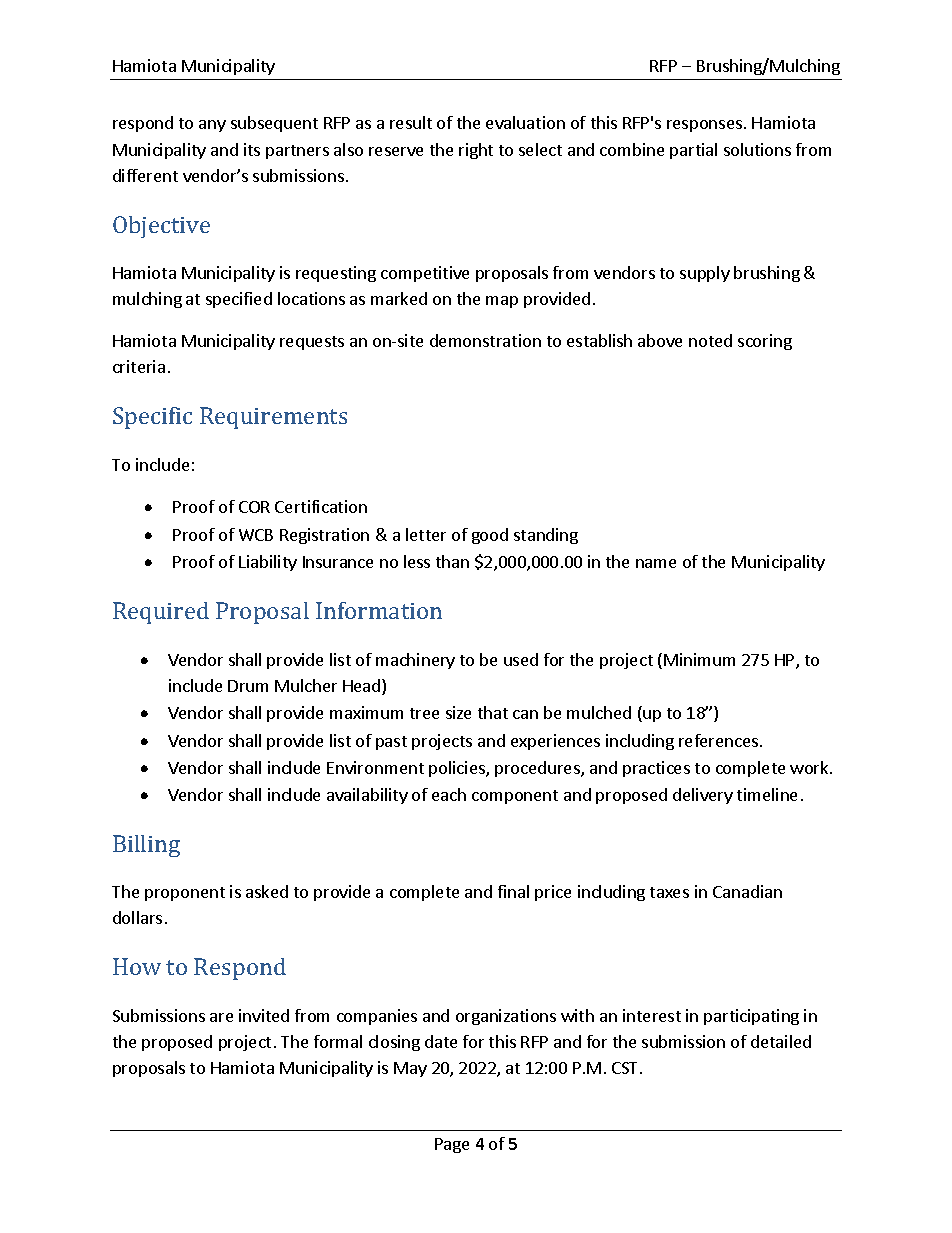 Image resolution: width=952 pixels, height=1233 pixels. Describe the element at coordinates (476, 151) in the screenshot. I see `right` at that location.
